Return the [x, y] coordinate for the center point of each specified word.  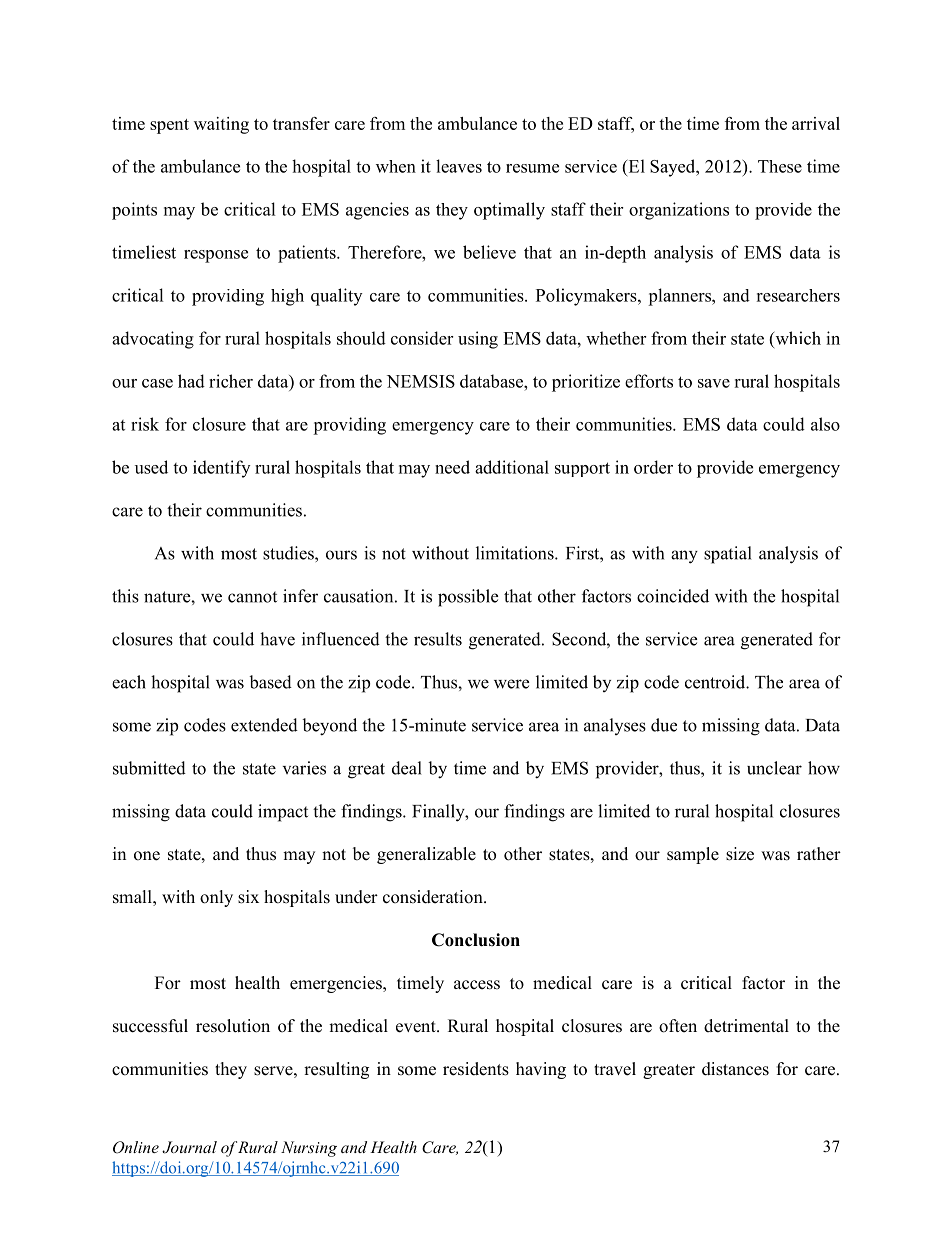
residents [476, 1069]
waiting [221, 125]
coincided [673, 596]
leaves [459, 166]
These [780, 166]
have [277, 639]
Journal [189, 1147]
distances [735, 1069]
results [438, 639]
